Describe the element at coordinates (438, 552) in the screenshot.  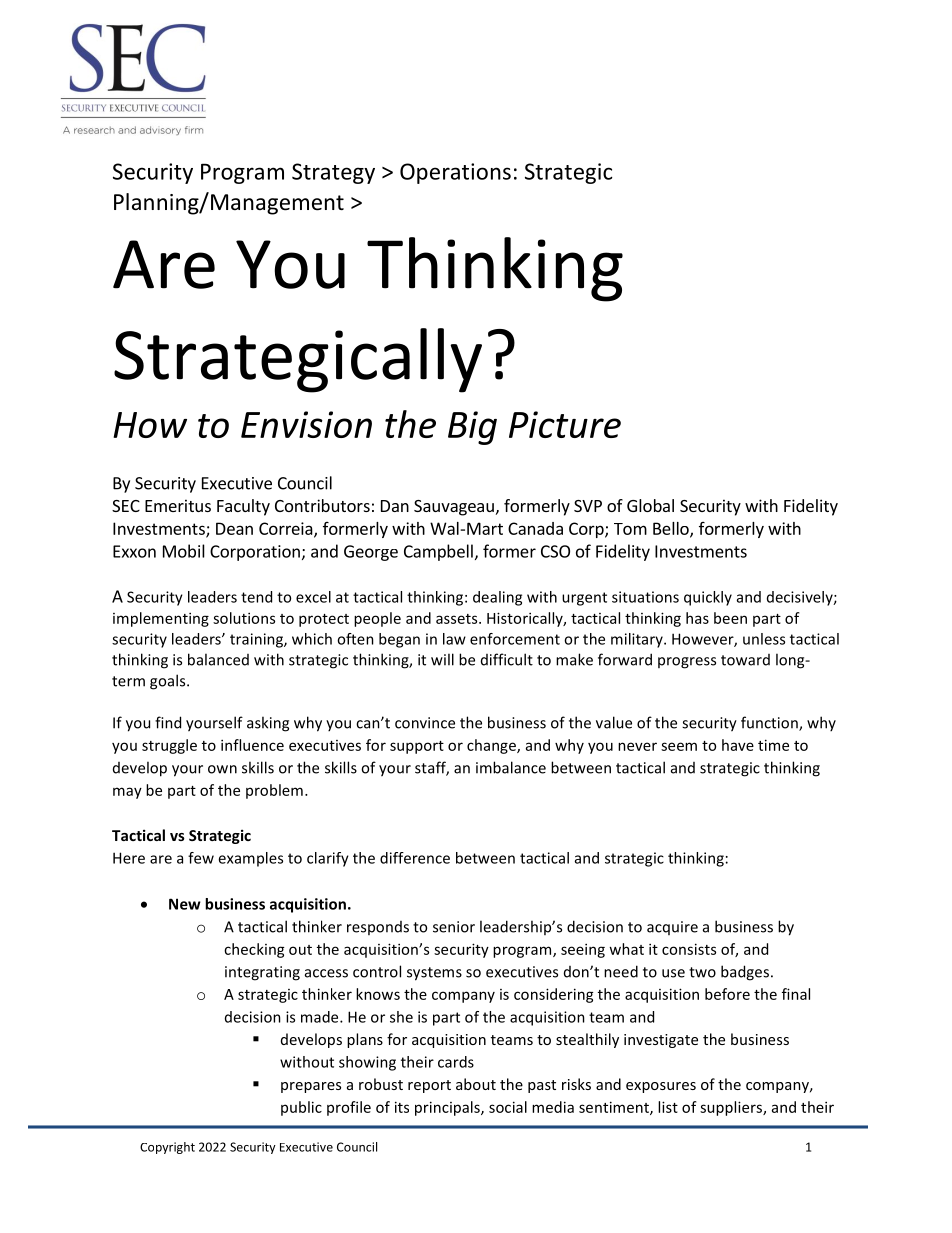
I see `Campbell` at that location.
